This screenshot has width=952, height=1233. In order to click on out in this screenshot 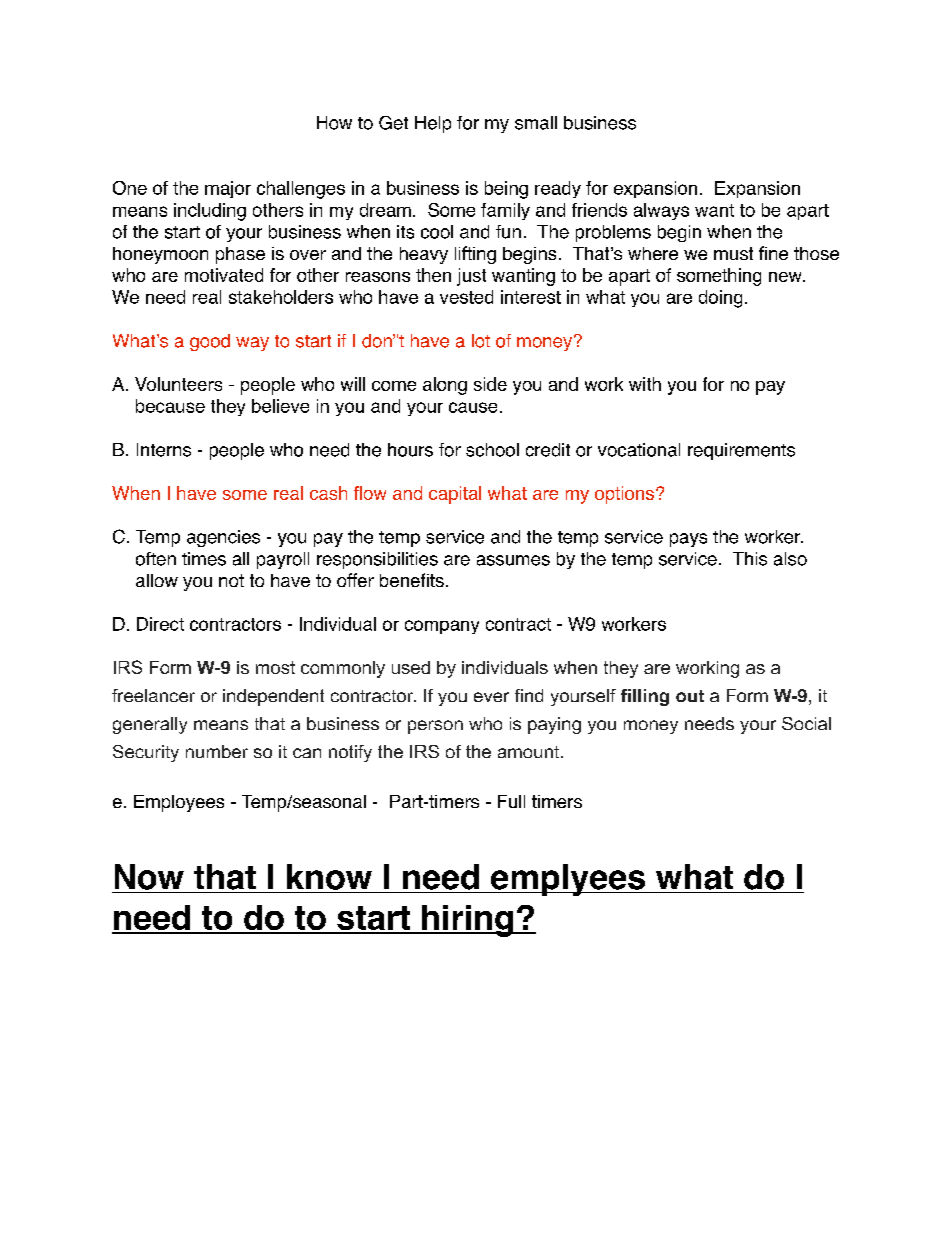, I will do `click(690, 696)`.
